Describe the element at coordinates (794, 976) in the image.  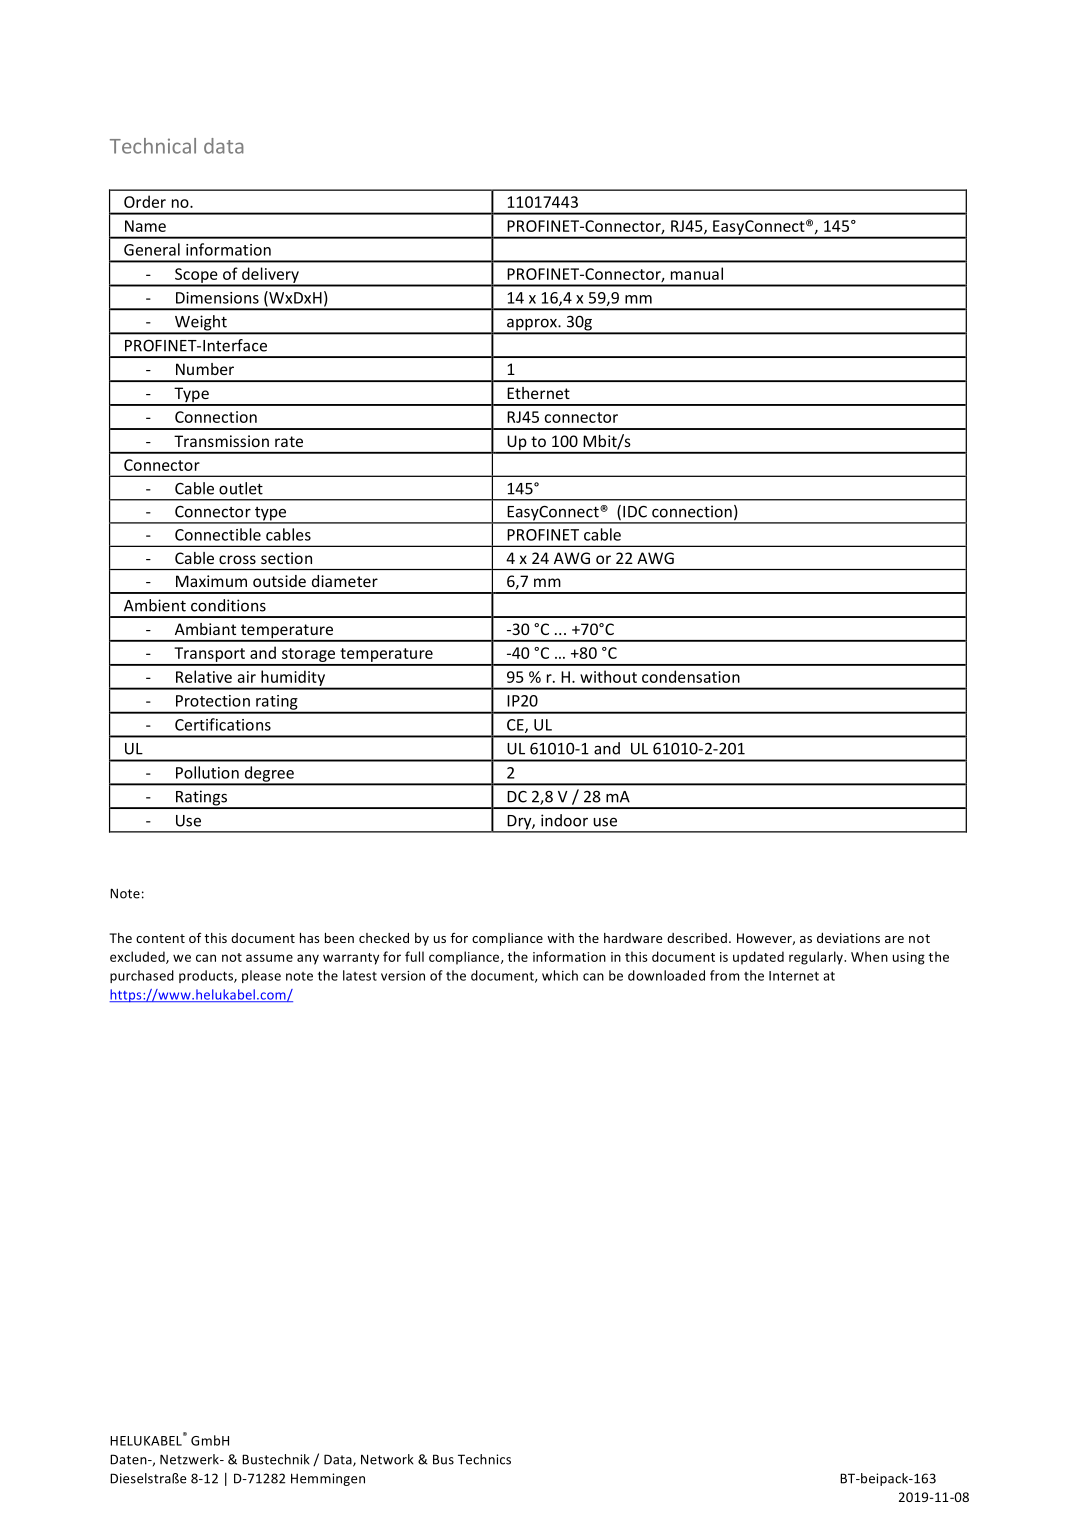
I see `Internet` at that location.
